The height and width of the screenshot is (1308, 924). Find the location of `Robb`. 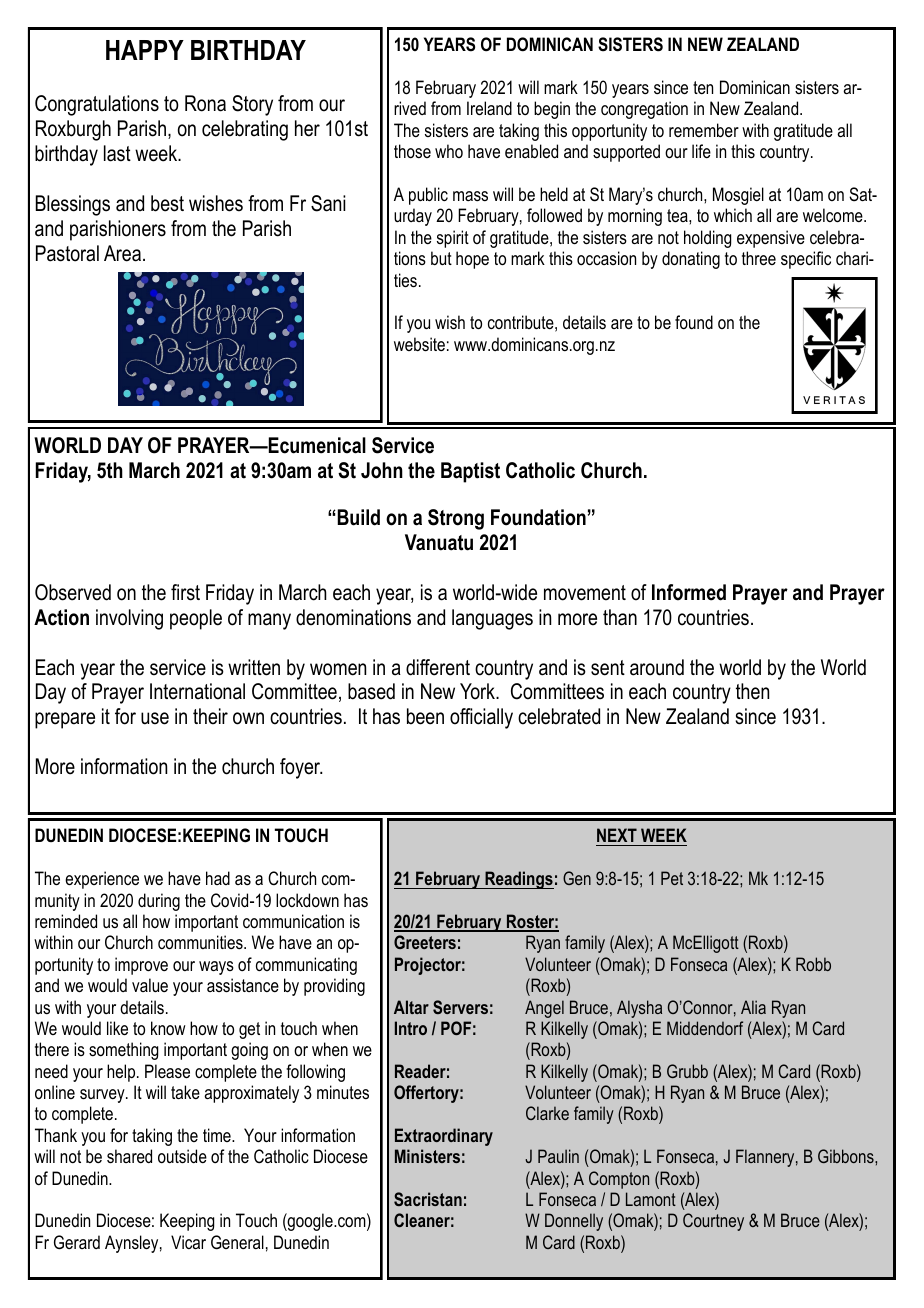

Robb is located at coordinates (813, 964).
